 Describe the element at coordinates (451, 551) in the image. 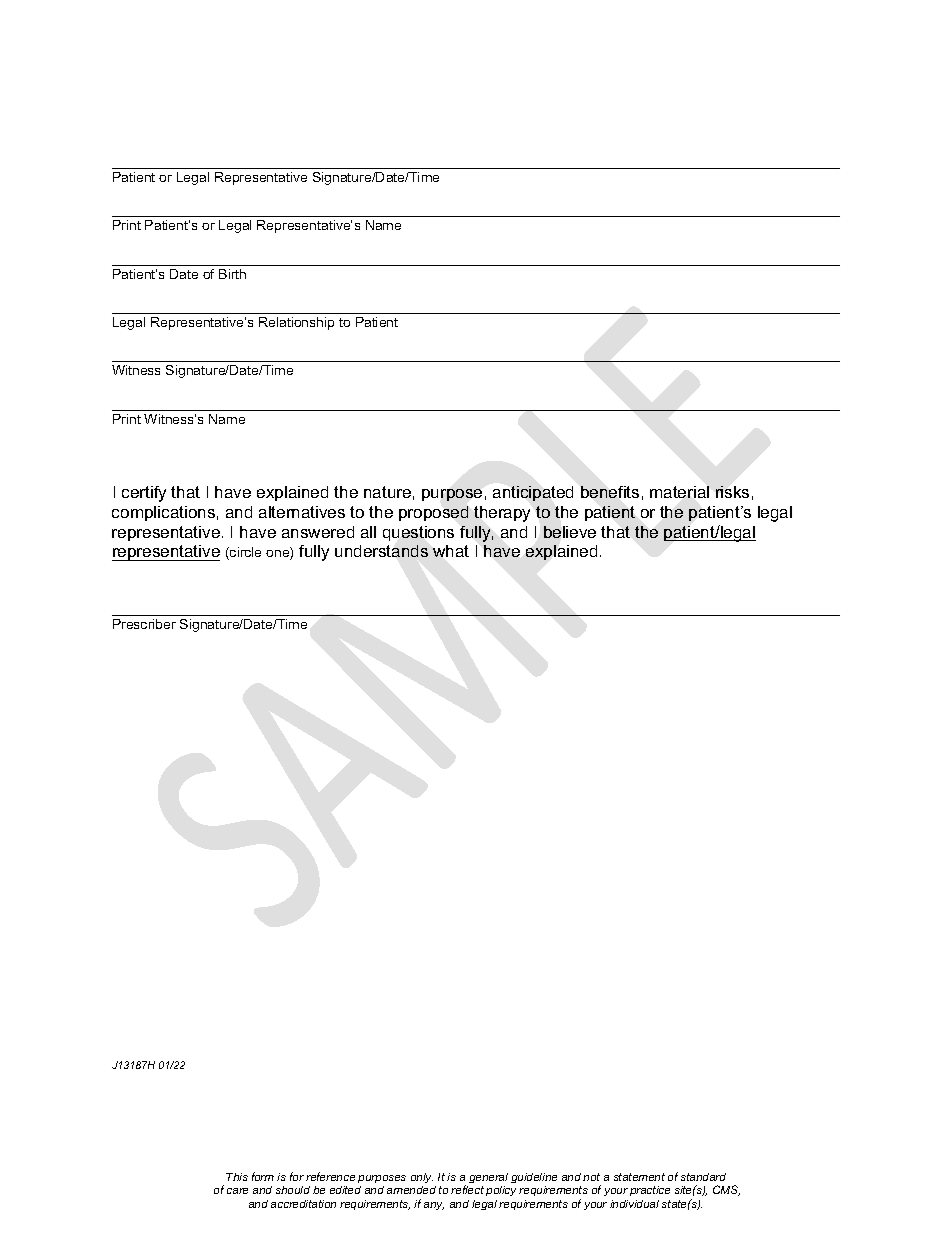

I see `what` at that location.
